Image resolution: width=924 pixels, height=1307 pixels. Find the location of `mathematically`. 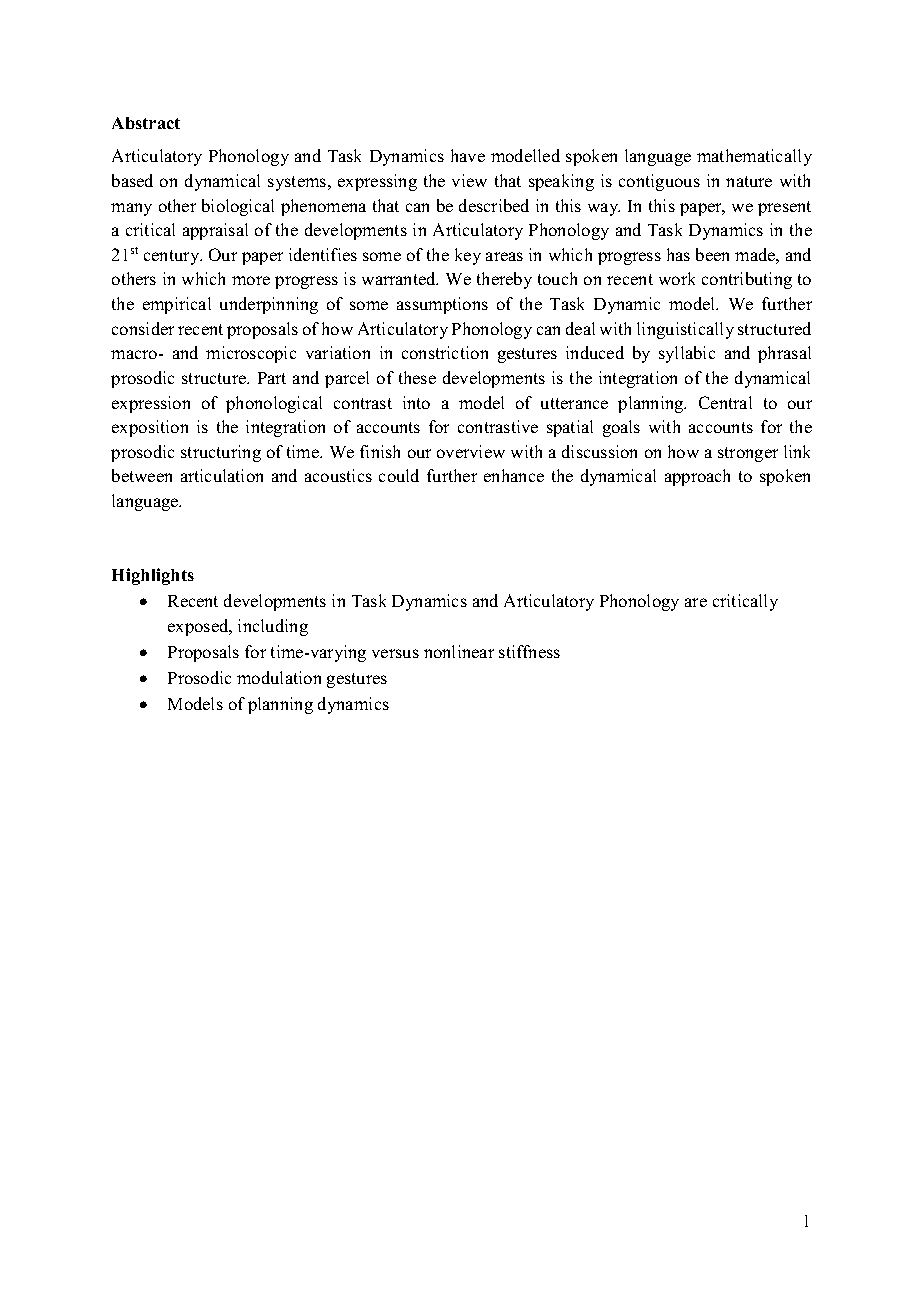

mathematically is located at coordinates (754, 157).
